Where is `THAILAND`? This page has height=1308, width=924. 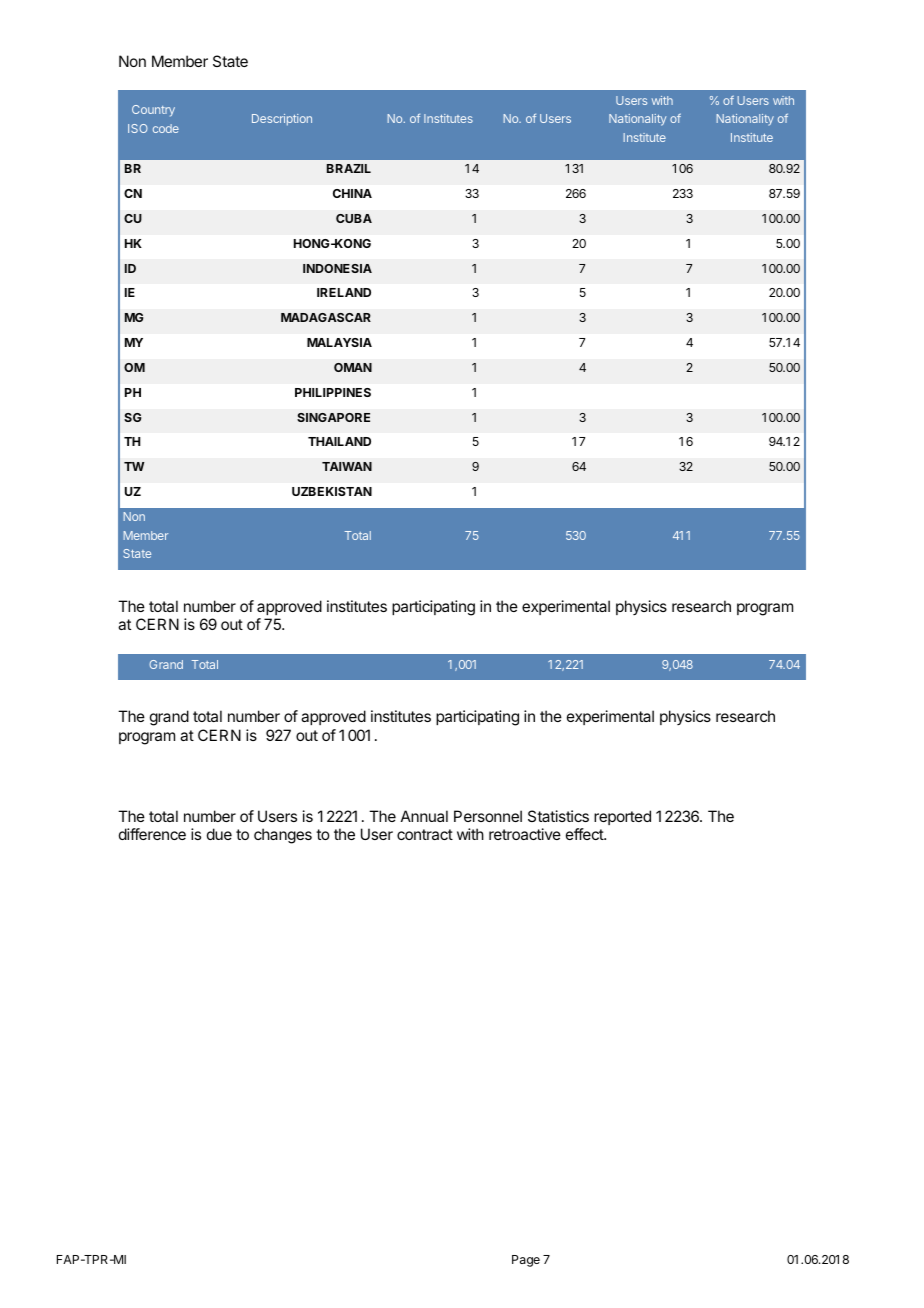 THAILAND is located at coordinates (339, 441).
